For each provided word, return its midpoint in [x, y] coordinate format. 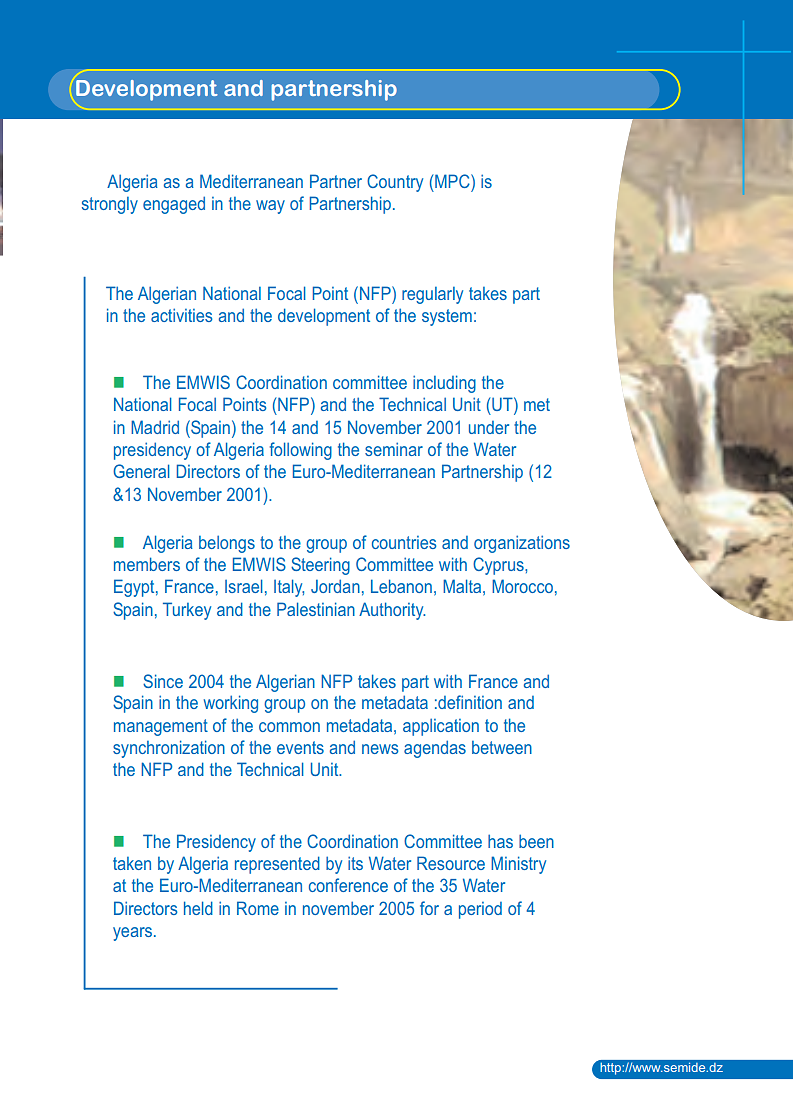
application [441, 727]
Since [163, 681]
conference [348, 885]
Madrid [155, 427]
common [289, 727]
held [198, 908]
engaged [174, 205]
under [489, 427]
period [480, 910]
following [301, 451]
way [270, 207]
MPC [453, 181]
